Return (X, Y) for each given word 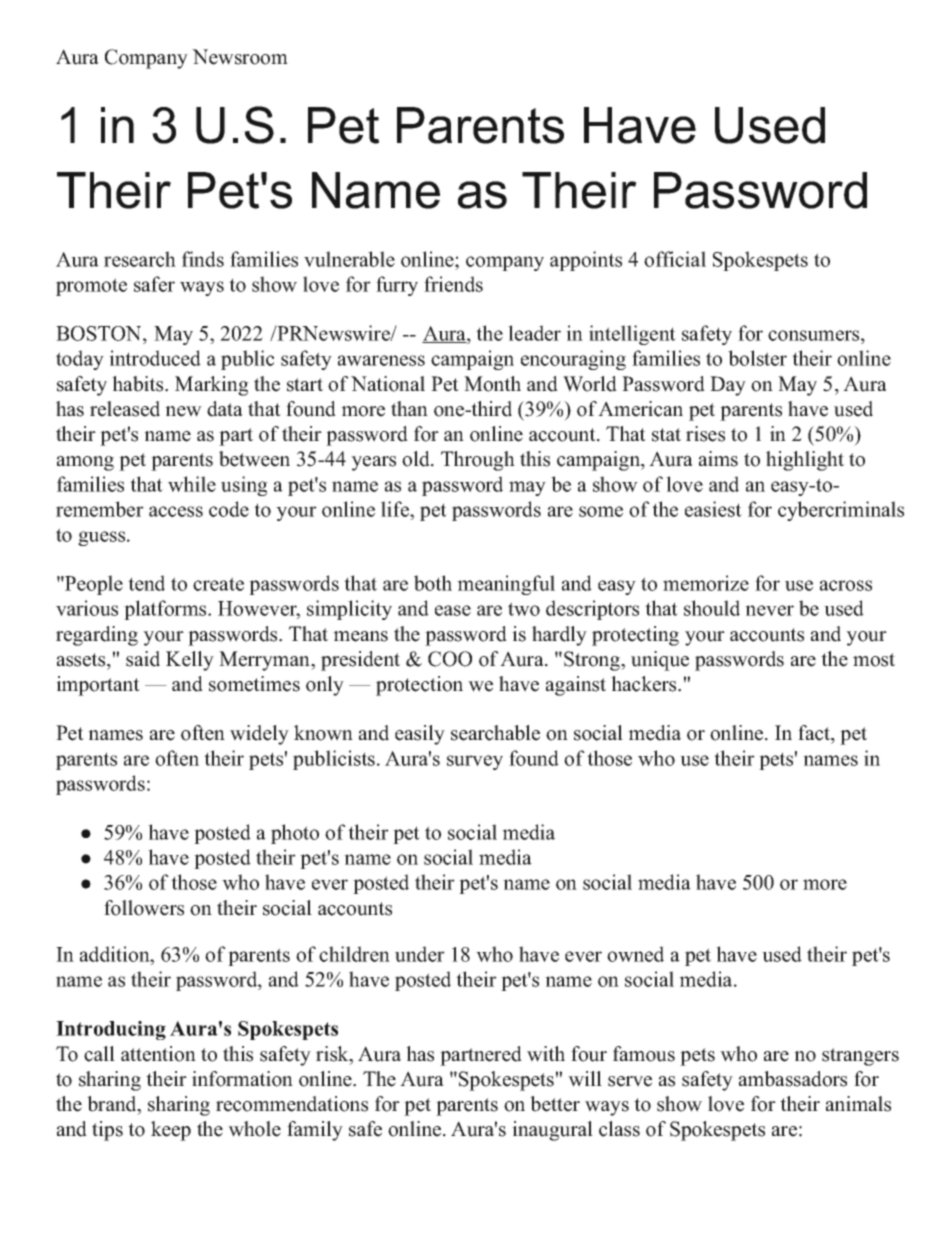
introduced (155, 358)
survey (475, 762)
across (846, 585)
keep (171, 1131)
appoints (586, 261)
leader (534, 333)
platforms (166, 610)
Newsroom (240, 57)
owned (635, 954)
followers (144, 908)
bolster (757, 358)
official (675, 259)
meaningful (506, 585)
